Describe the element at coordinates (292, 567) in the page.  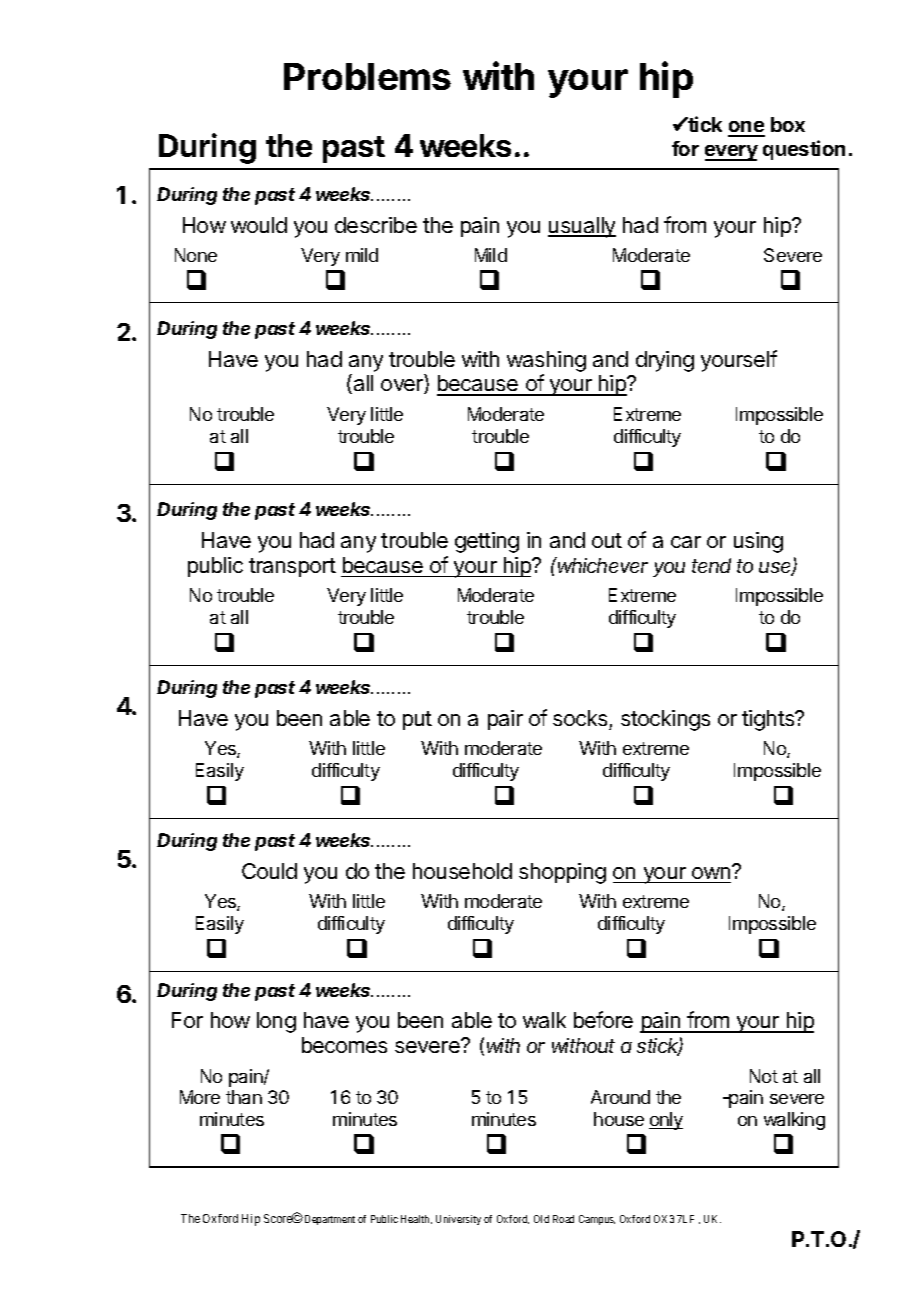
I see `transport` at that location.
